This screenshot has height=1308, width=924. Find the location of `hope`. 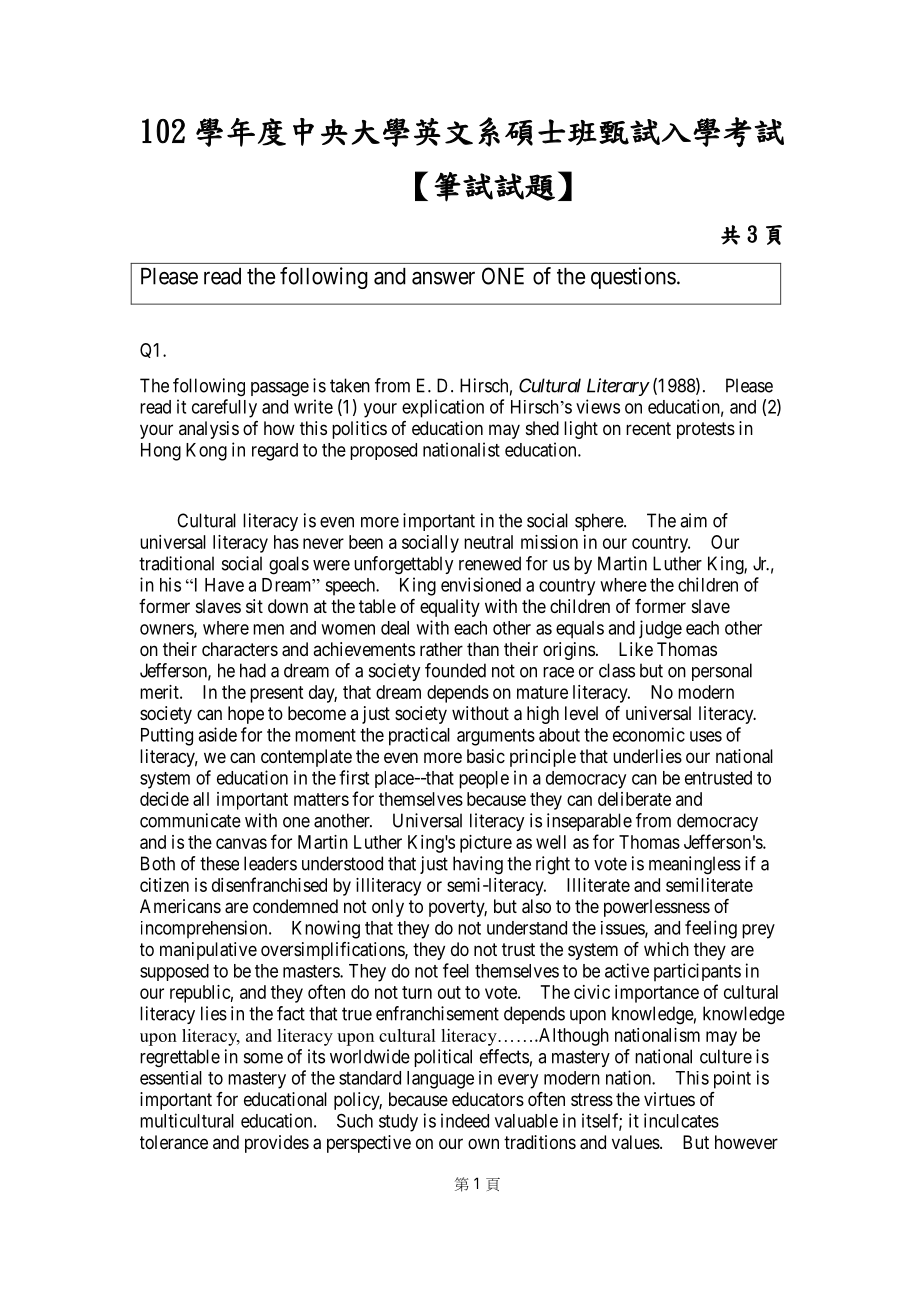

hope is located at coordinates (246, 715).
